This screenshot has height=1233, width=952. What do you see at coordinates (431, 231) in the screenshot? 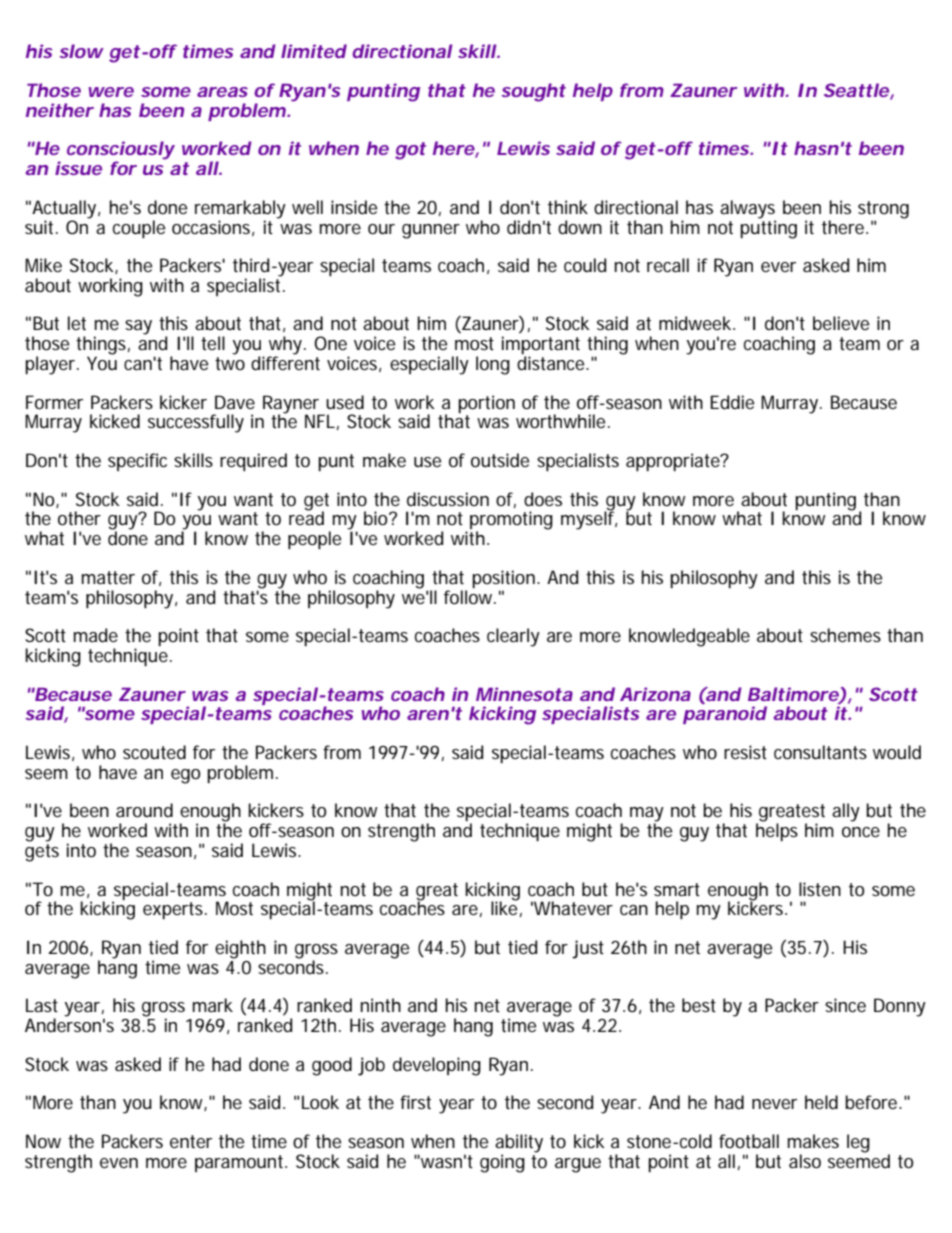
I see `gunner` at bounding box center [431, 231].
